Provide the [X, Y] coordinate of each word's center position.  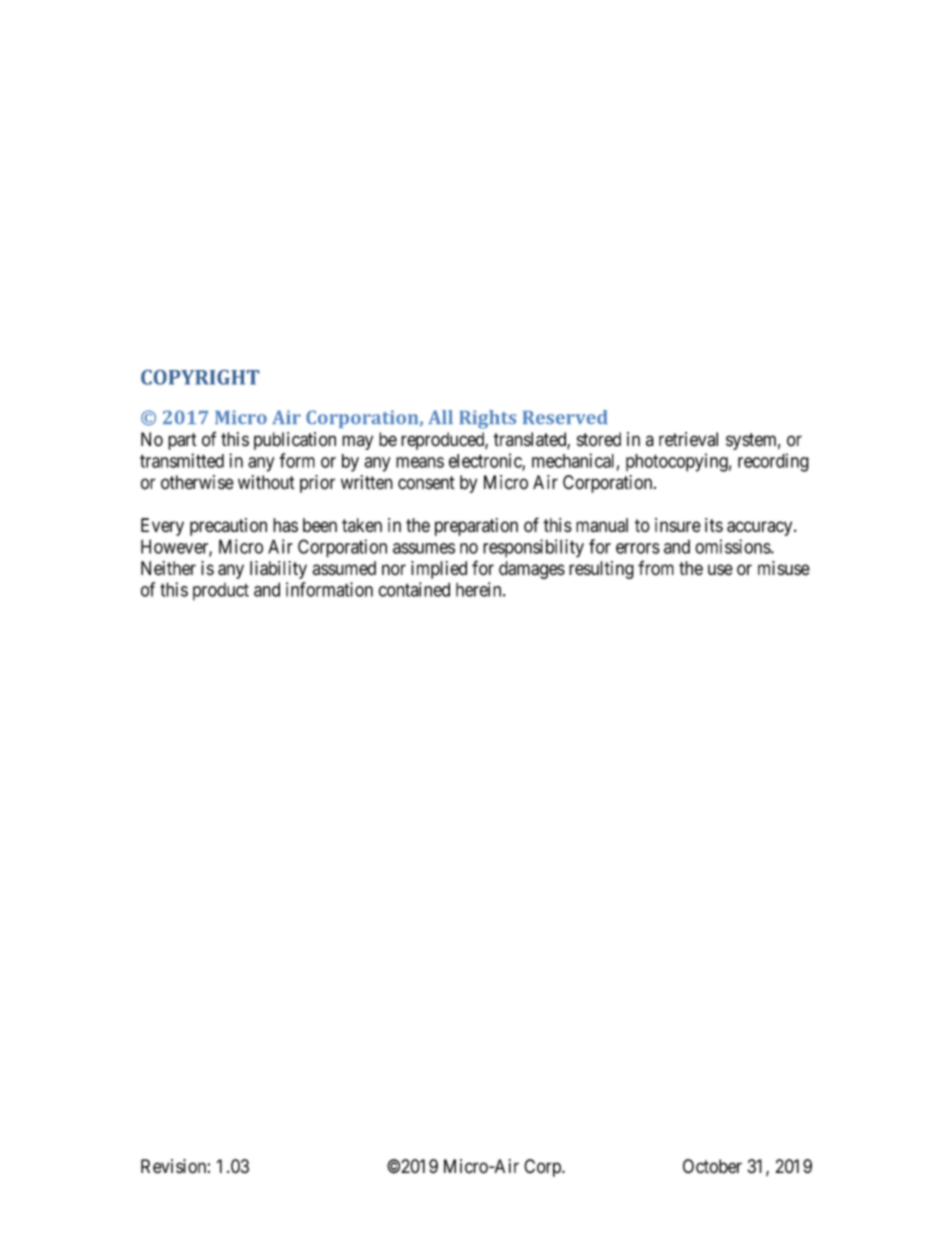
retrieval [688, 439]
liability [278, 570]
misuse [784, 568]
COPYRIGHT [200, 377]
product [221, 591]
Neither [168, 568]
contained [414, 589]
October [712, 1166]
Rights [487, 419]
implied [439, 570]
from [656, 567]
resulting [601, 570]
